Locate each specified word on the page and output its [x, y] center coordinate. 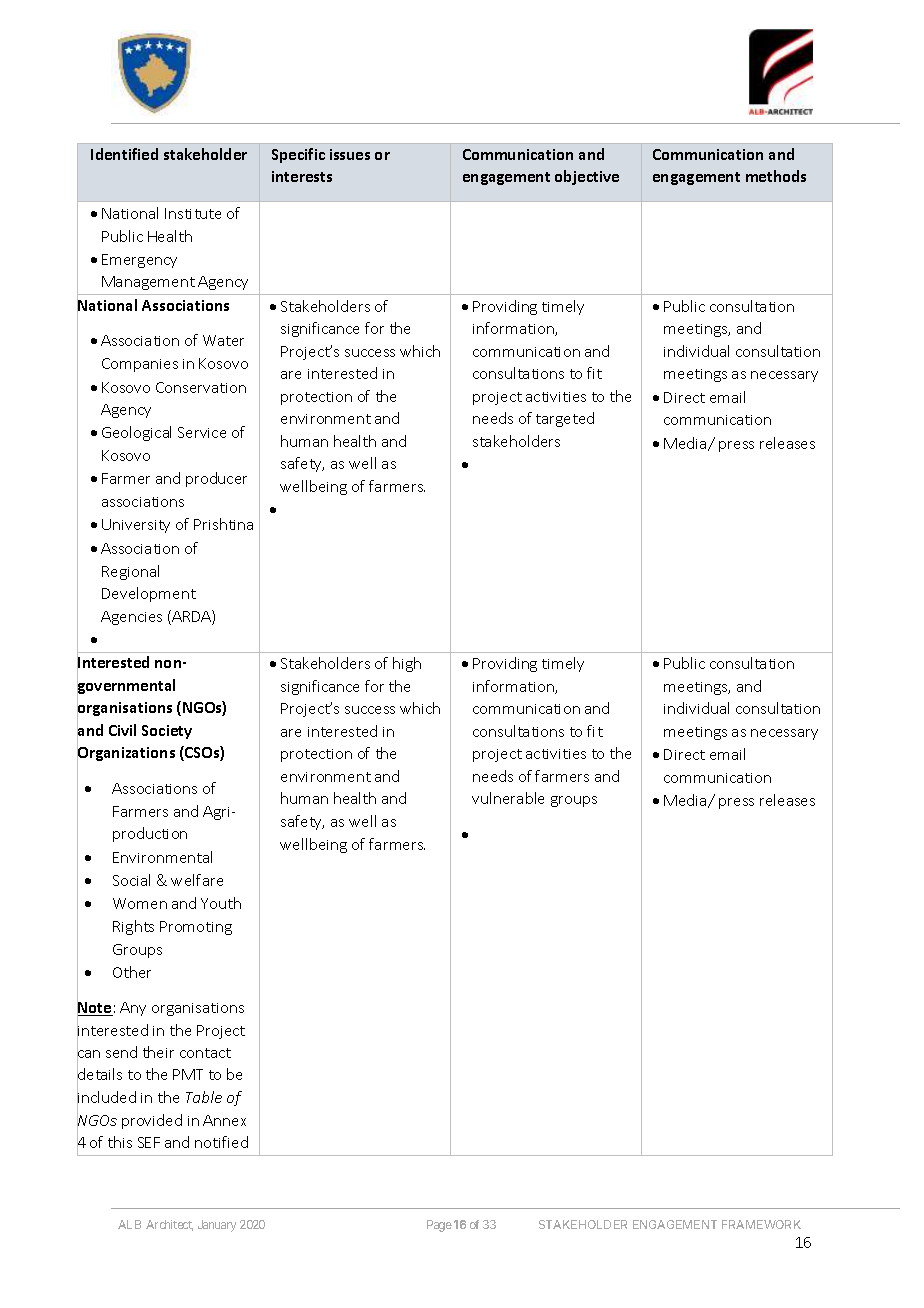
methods [776, 176]
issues [350, 154]
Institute [193, 213]
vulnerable [508, 798]
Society [167, 732]
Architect [169, 1225]
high [407, 664]
